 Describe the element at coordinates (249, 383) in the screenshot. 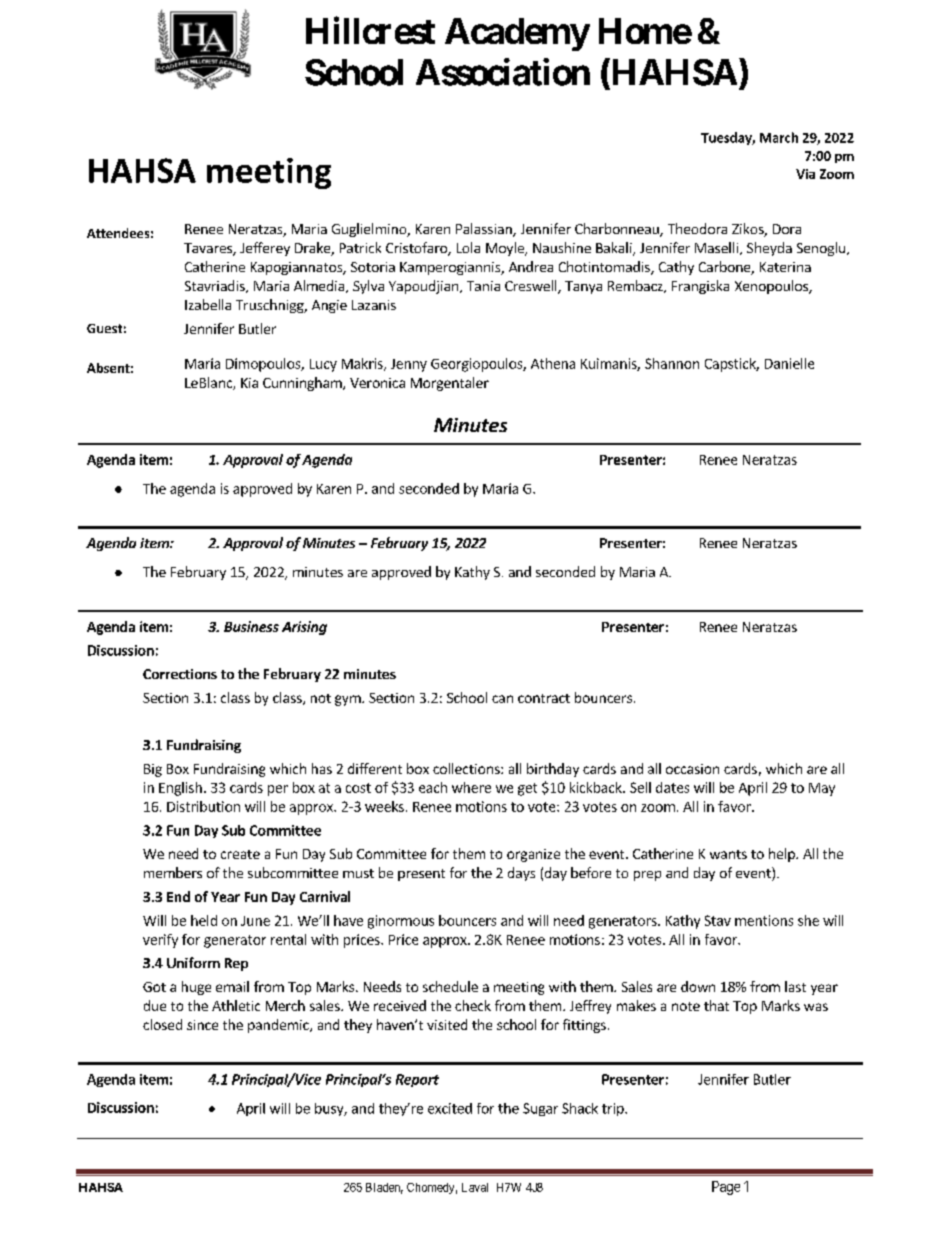

I see `Kia` at that location.
